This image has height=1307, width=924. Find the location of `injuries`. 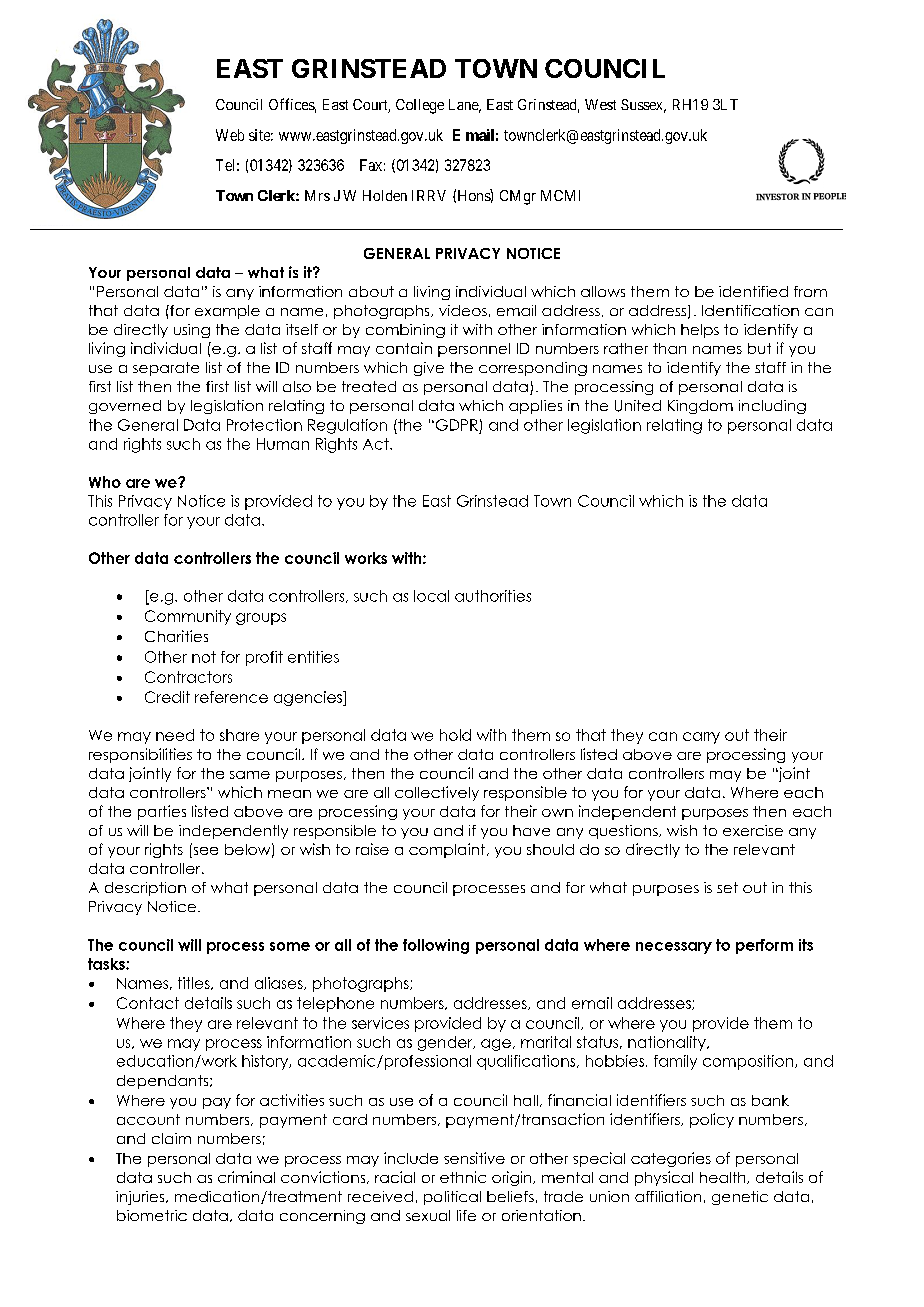

injuries is located at coordinates (141, 1198).
